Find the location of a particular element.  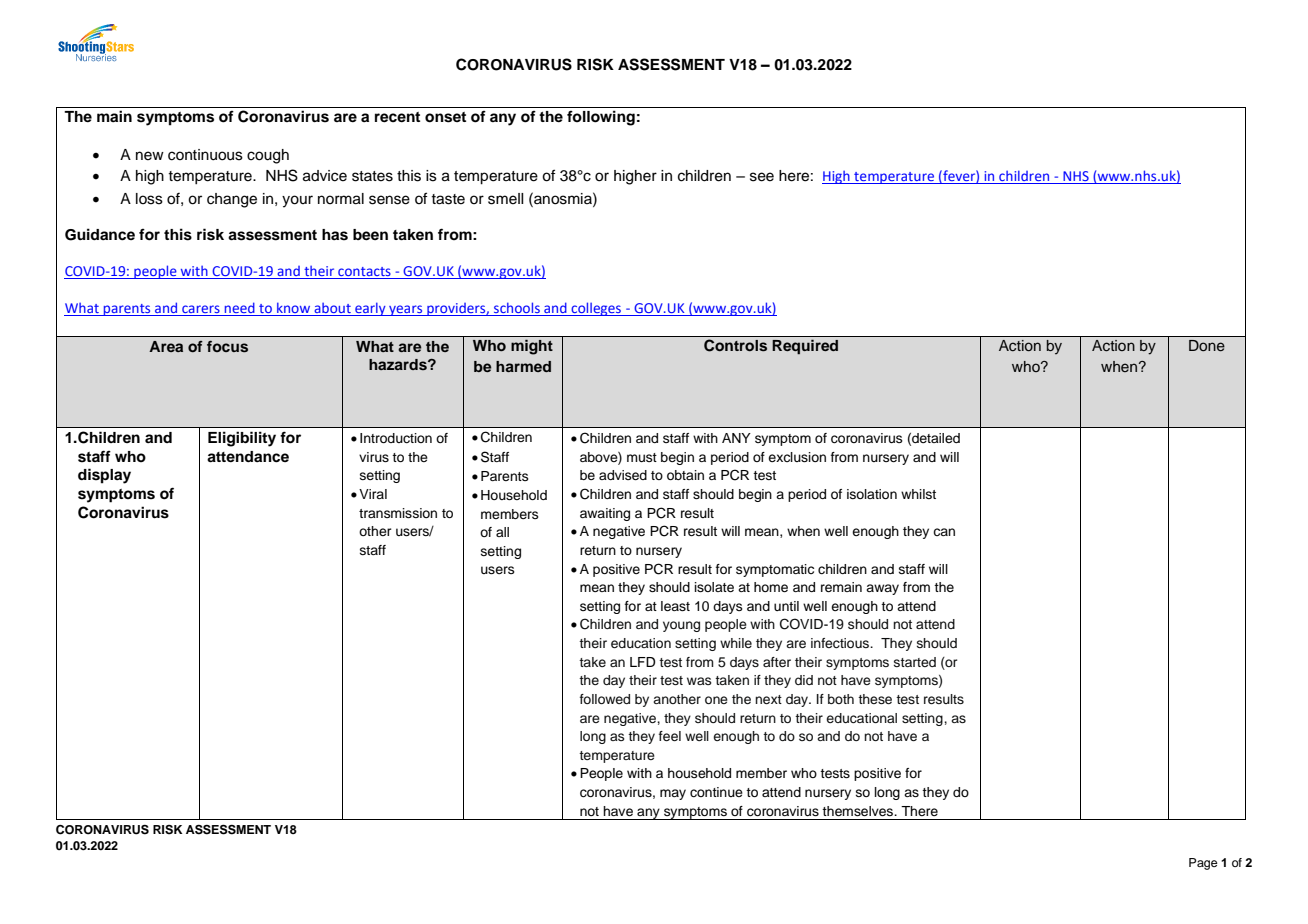

continuous is located at coordinates (205, 155).
